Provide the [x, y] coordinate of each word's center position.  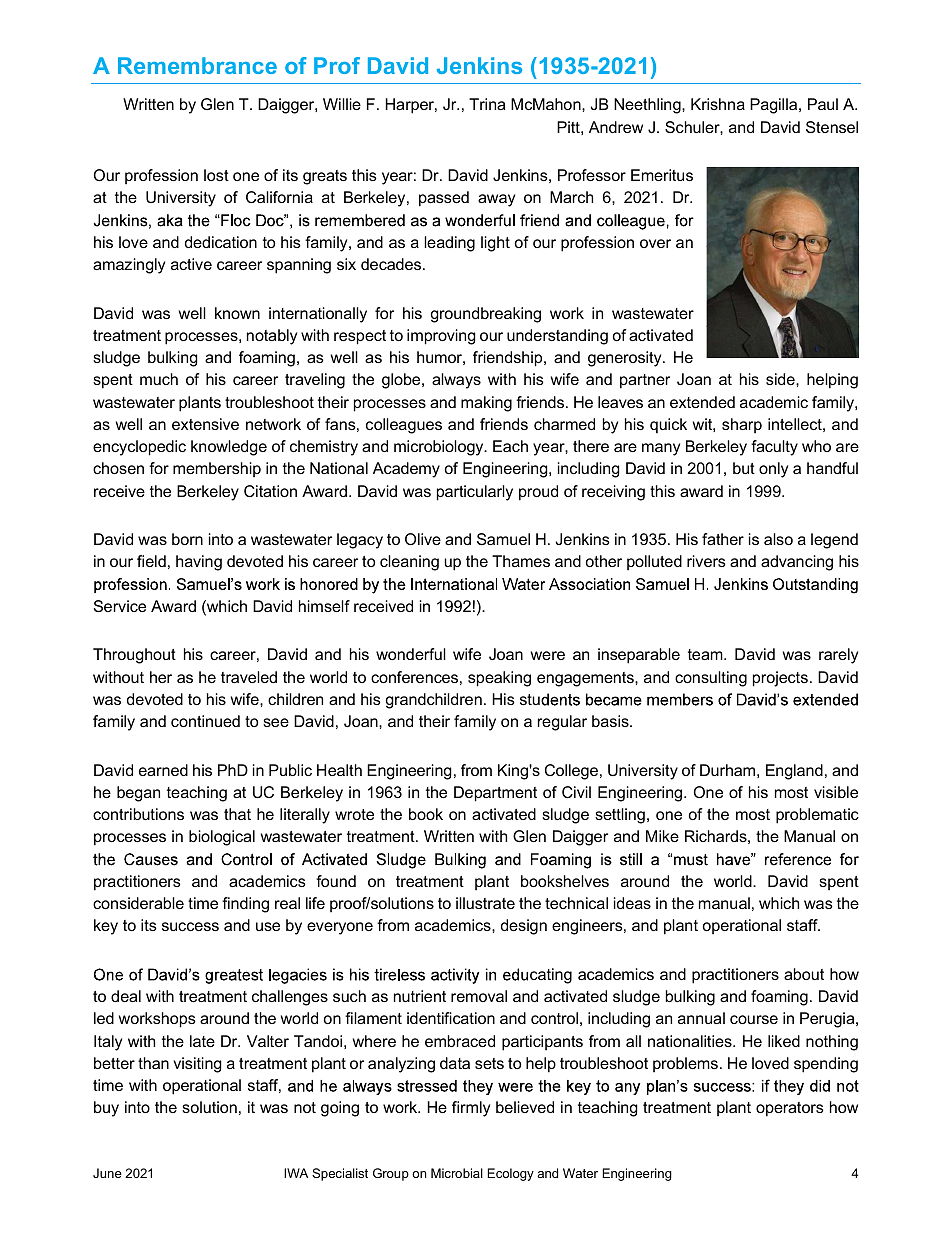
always [456, 381]
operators [790, 1109]
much [159, 379]
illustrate [485, 903]
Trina [487, 104]
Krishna [718, 104]
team [706, 654]
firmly [471, 1109]
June [107, 1173]
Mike [662, 836]
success [190, 926]
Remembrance [197, 65]
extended [702, 402]
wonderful [411, 654]
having [199, 563]
